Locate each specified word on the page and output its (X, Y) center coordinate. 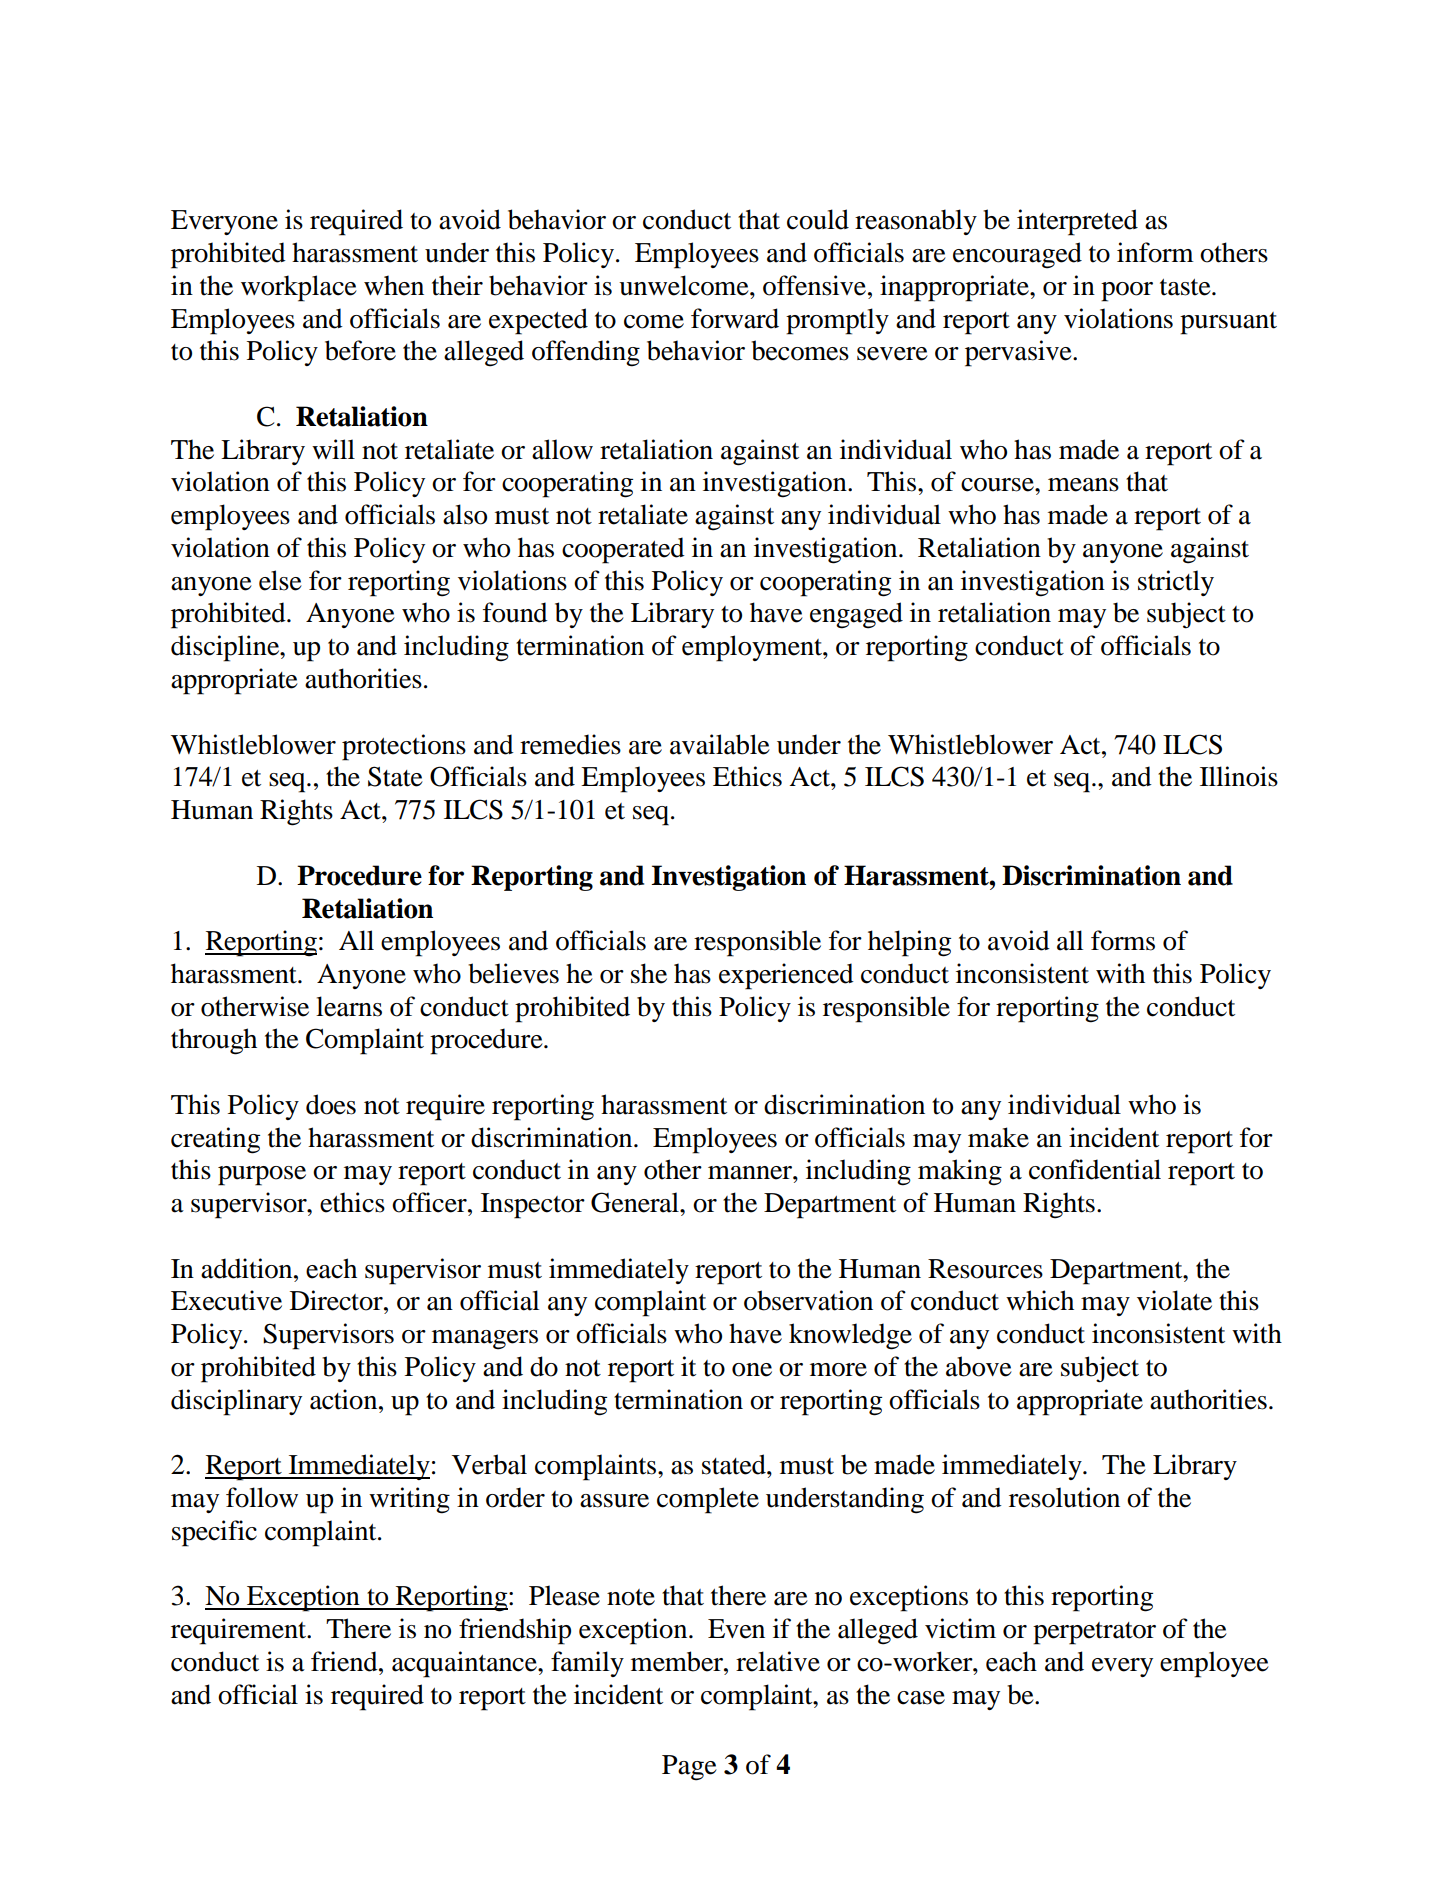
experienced (786, 976)
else (280, 580)
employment (753, 648)
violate (1174, 1300)
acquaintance (465, 1664)
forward (735, 318)
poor (1127, 292)
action (345, 1399)
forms (1123, 940)
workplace (299, 288)
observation (808, 1300)
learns (349, 1006)
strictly (1176, 583)
